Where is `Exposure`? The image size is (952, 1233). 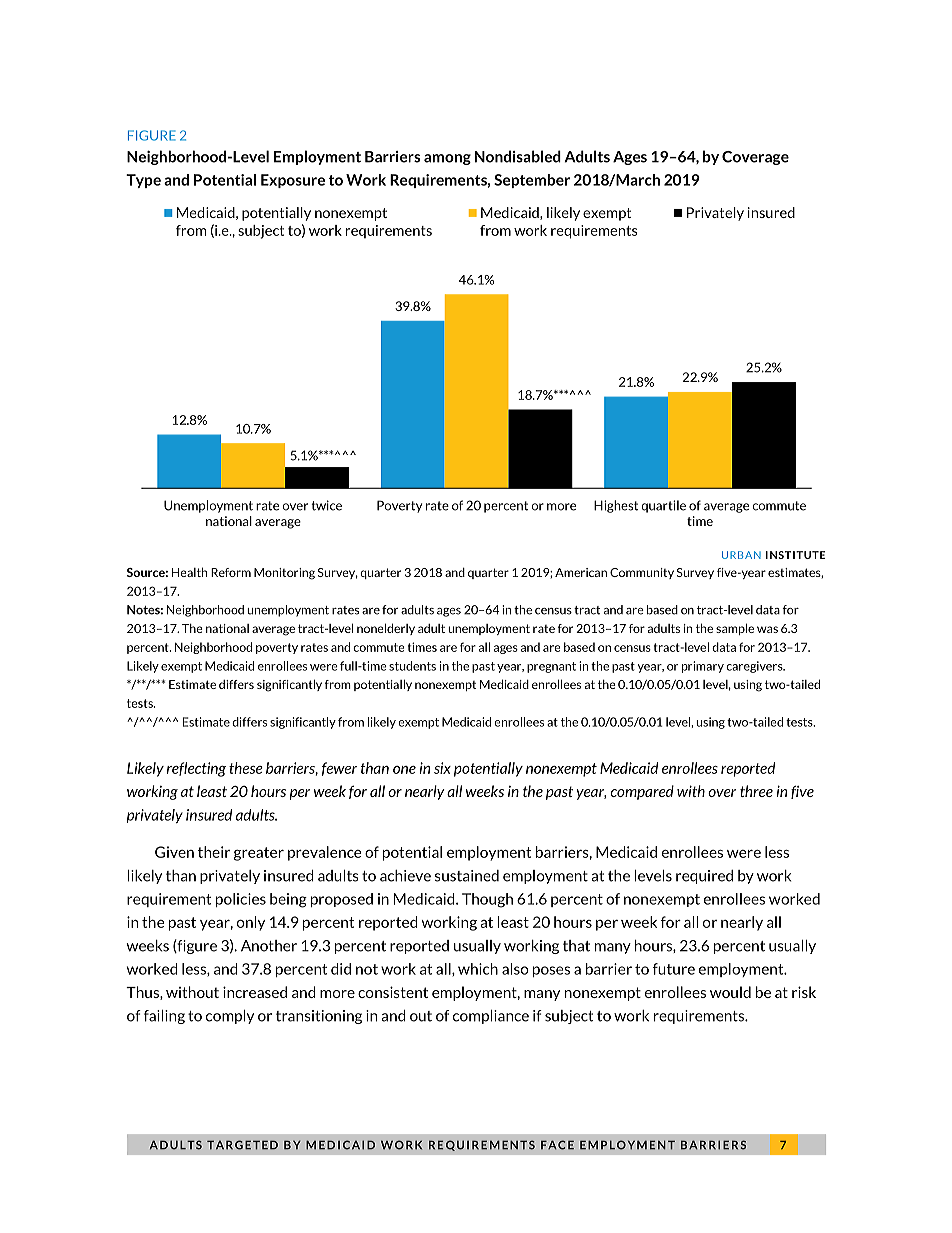
Exposure is located at coordinates (293, 181).
